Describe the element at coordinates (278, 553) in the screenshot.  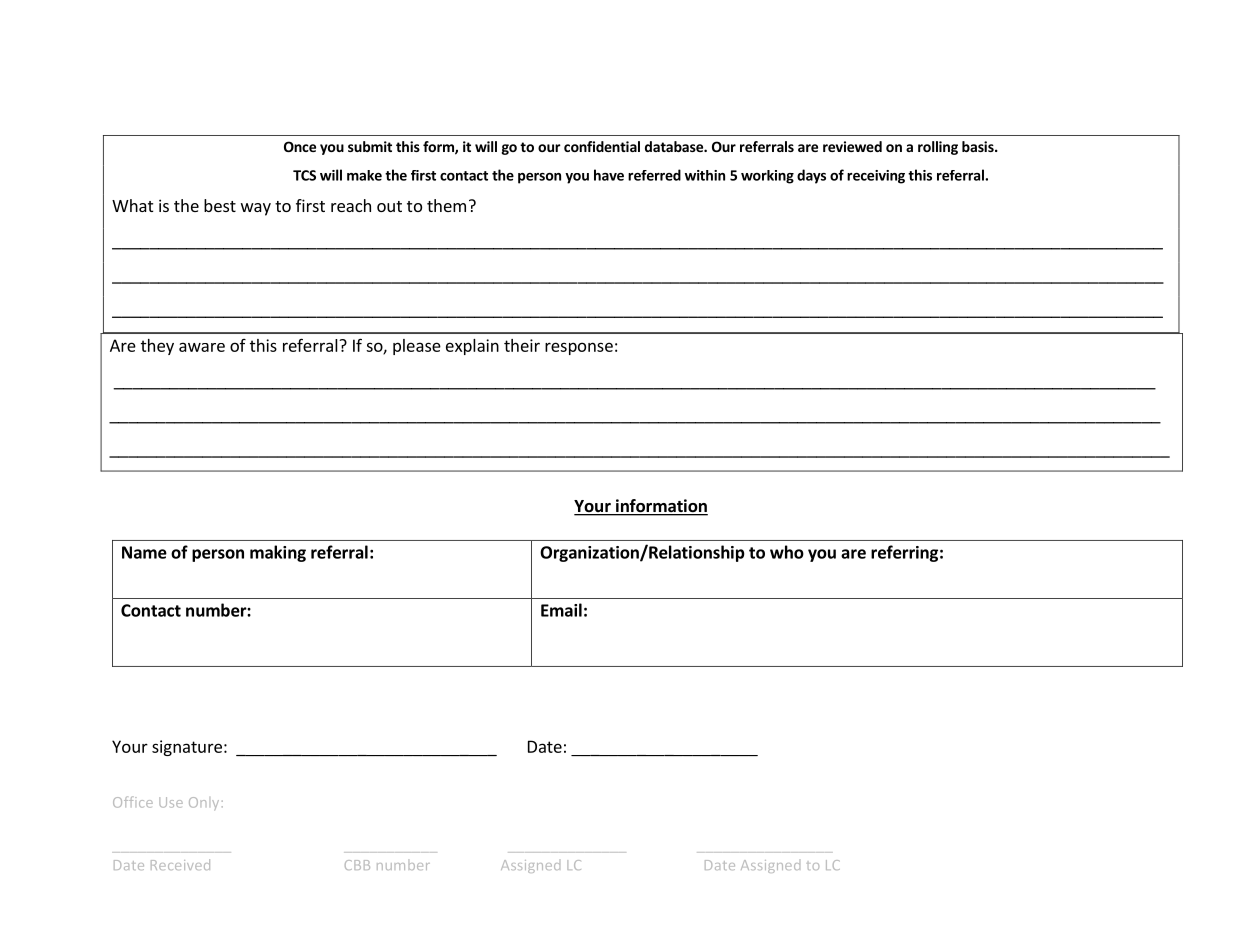
I see `making` at that location.
